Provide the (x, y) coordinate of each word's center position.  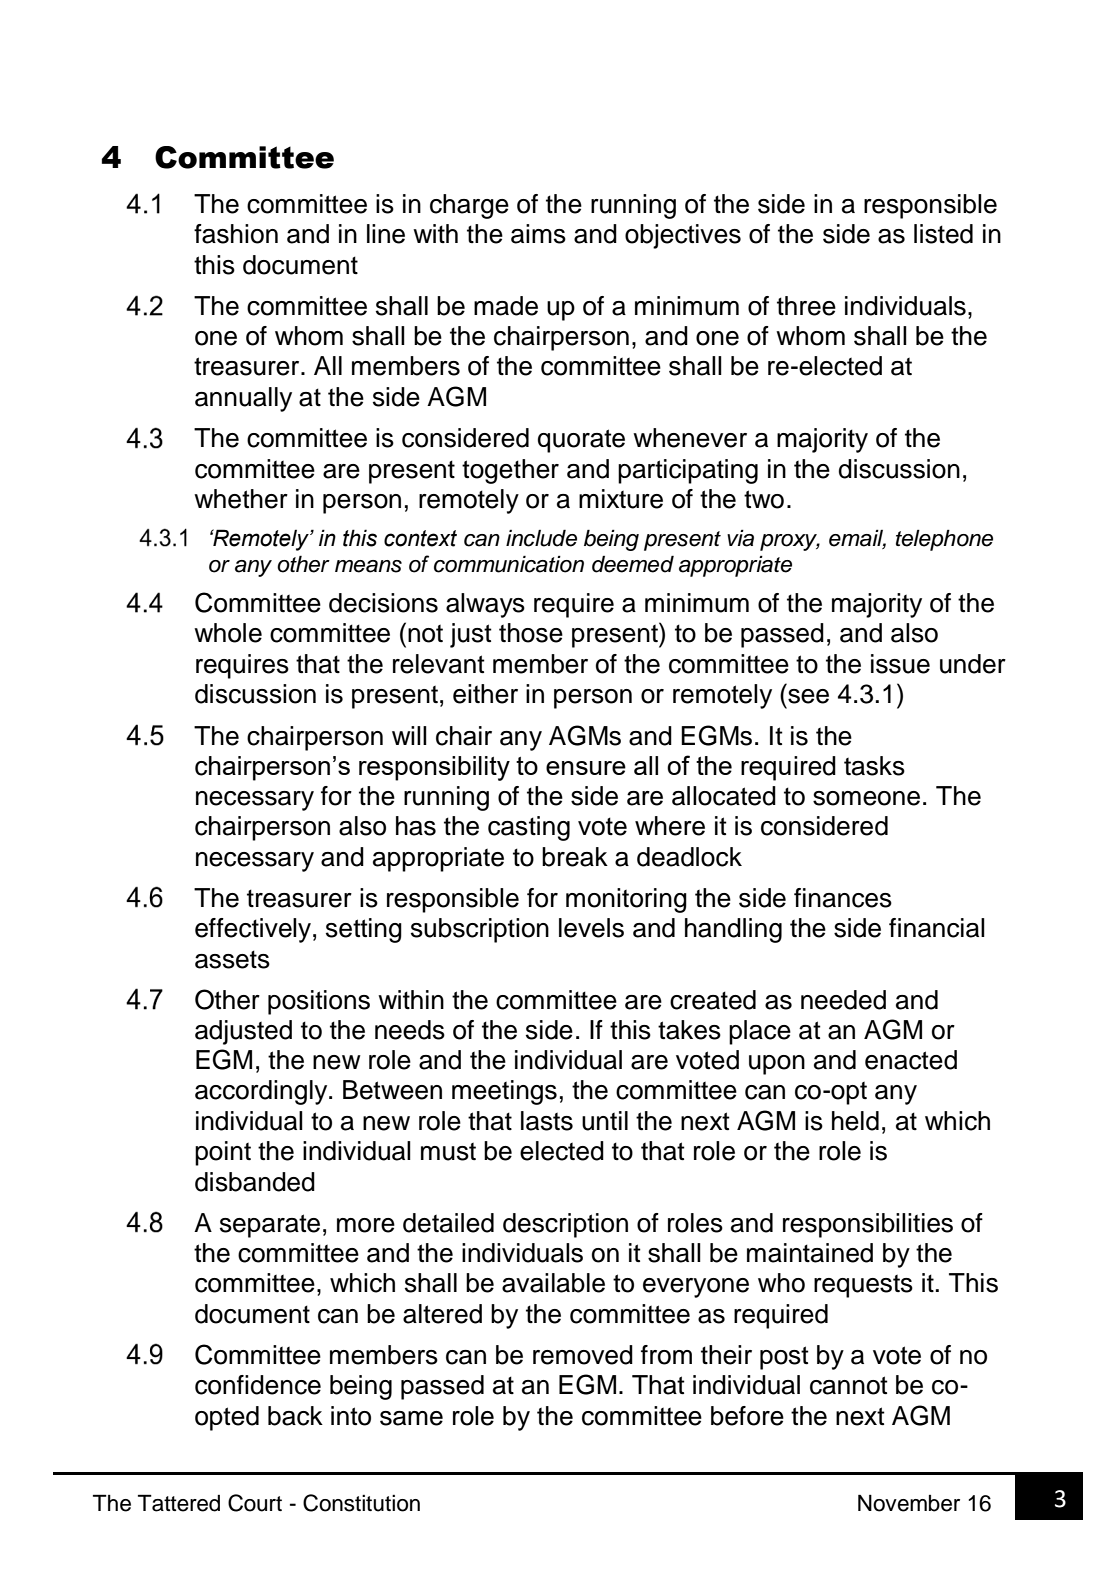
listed (943, 234)
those (531, 633)
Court (255, 1503)
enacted (911, 1060)
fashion (236, 234)
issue (900, 664)
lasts (547, 1121)
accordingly (262, 1092)
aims (538, 234)
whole (228, 633)
